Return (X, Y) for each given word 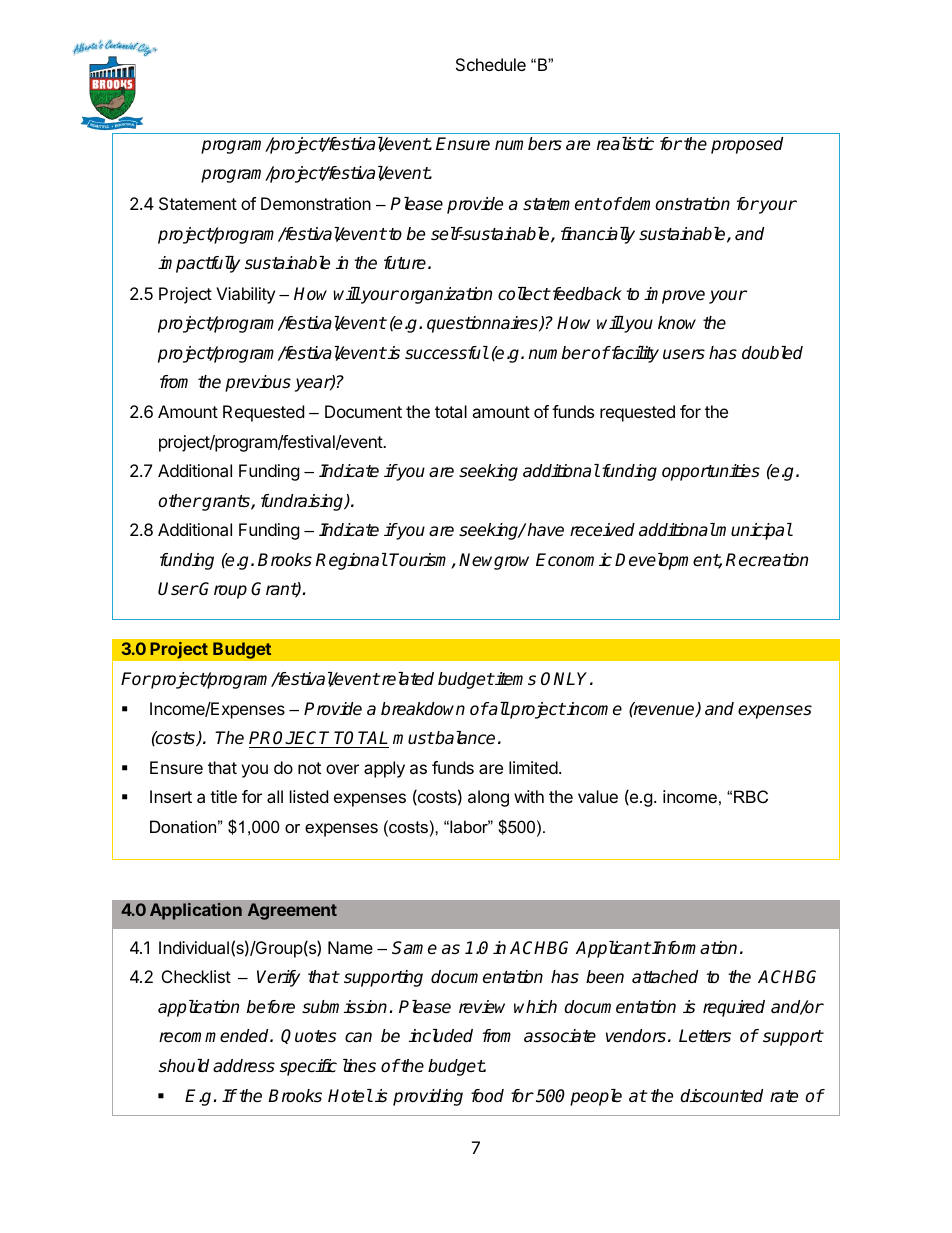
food (487, 1096)
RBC (751, 796)
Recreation (767, 560)
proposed (747, 145)
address (244, 1066)
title (223, 796)
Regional (351, 561)
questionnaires (483, 324)
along (488, 798)
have (545, 530)
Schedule (491, 64)
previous (258, 383)
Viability (245, 295)
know (677, 322)
